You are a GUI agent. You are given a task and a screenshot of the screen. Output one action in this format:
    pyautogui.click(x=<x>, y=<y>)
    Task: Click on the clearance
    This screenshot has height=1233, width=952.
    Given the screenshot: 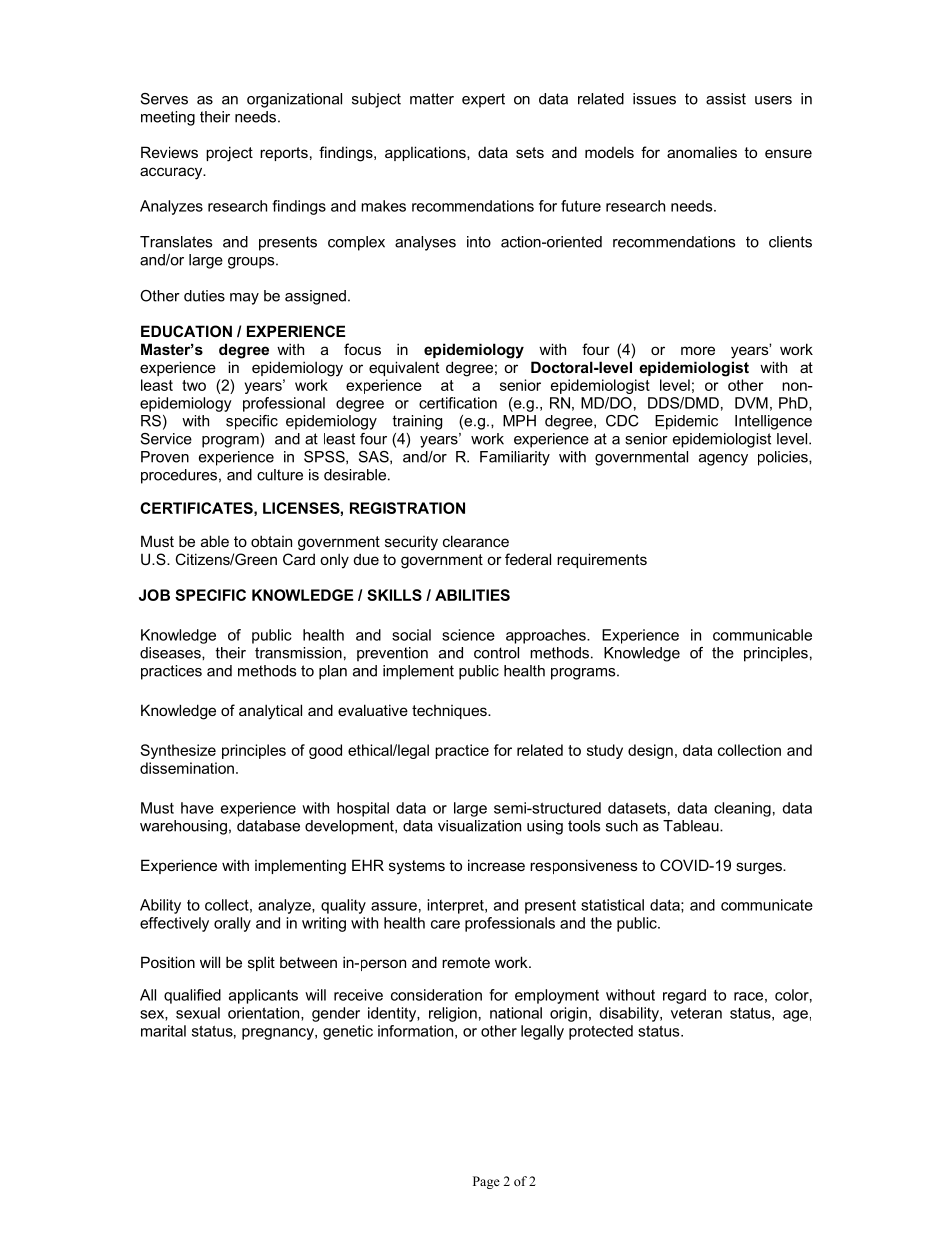 What is the action you would take?
    pyautogui.click(x=476, y=541)
